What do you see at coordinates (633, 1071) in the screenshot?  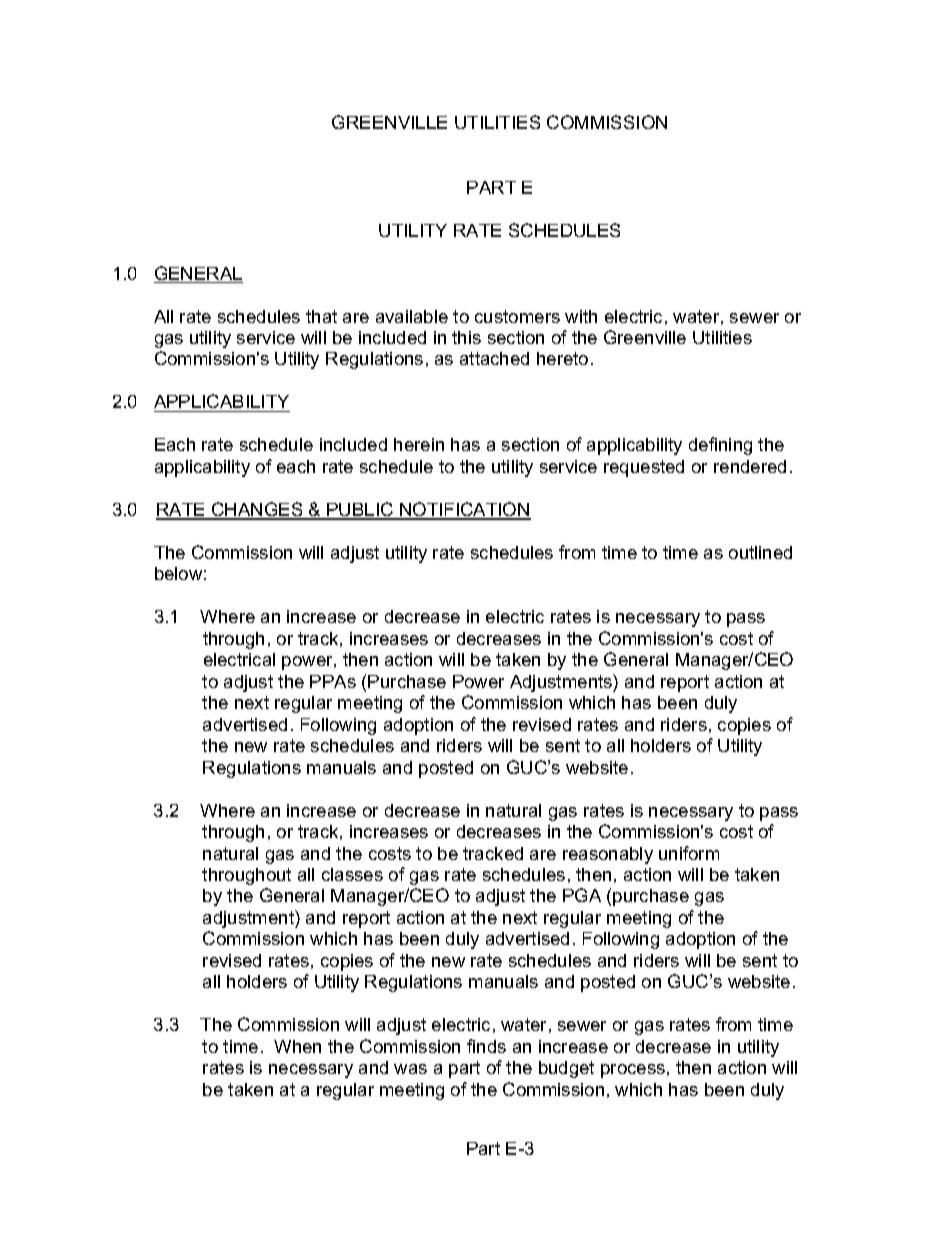 I see `process` at bounding box center [633, 1071].
